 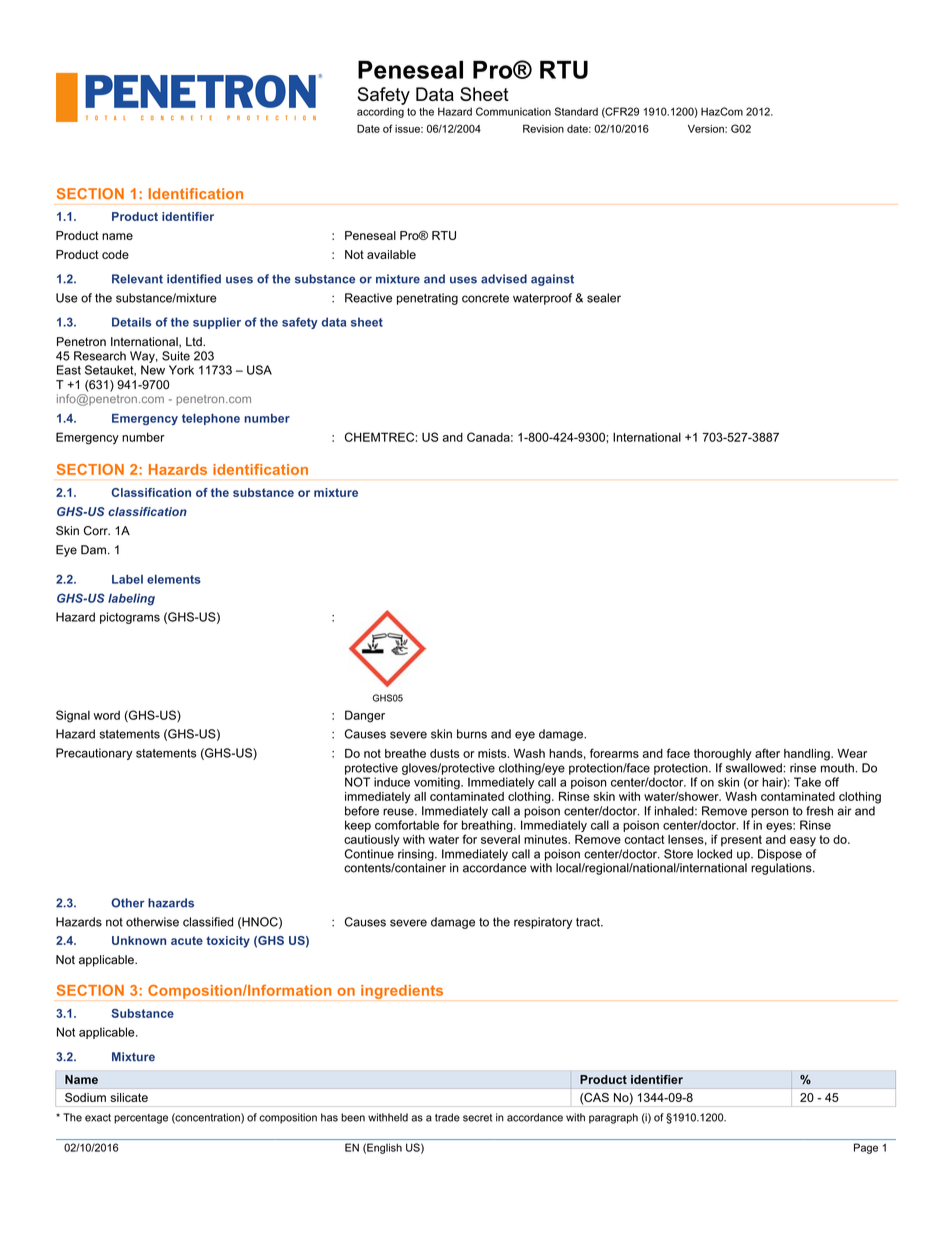 I want to click on Communication, so click(x=513, y=111).
